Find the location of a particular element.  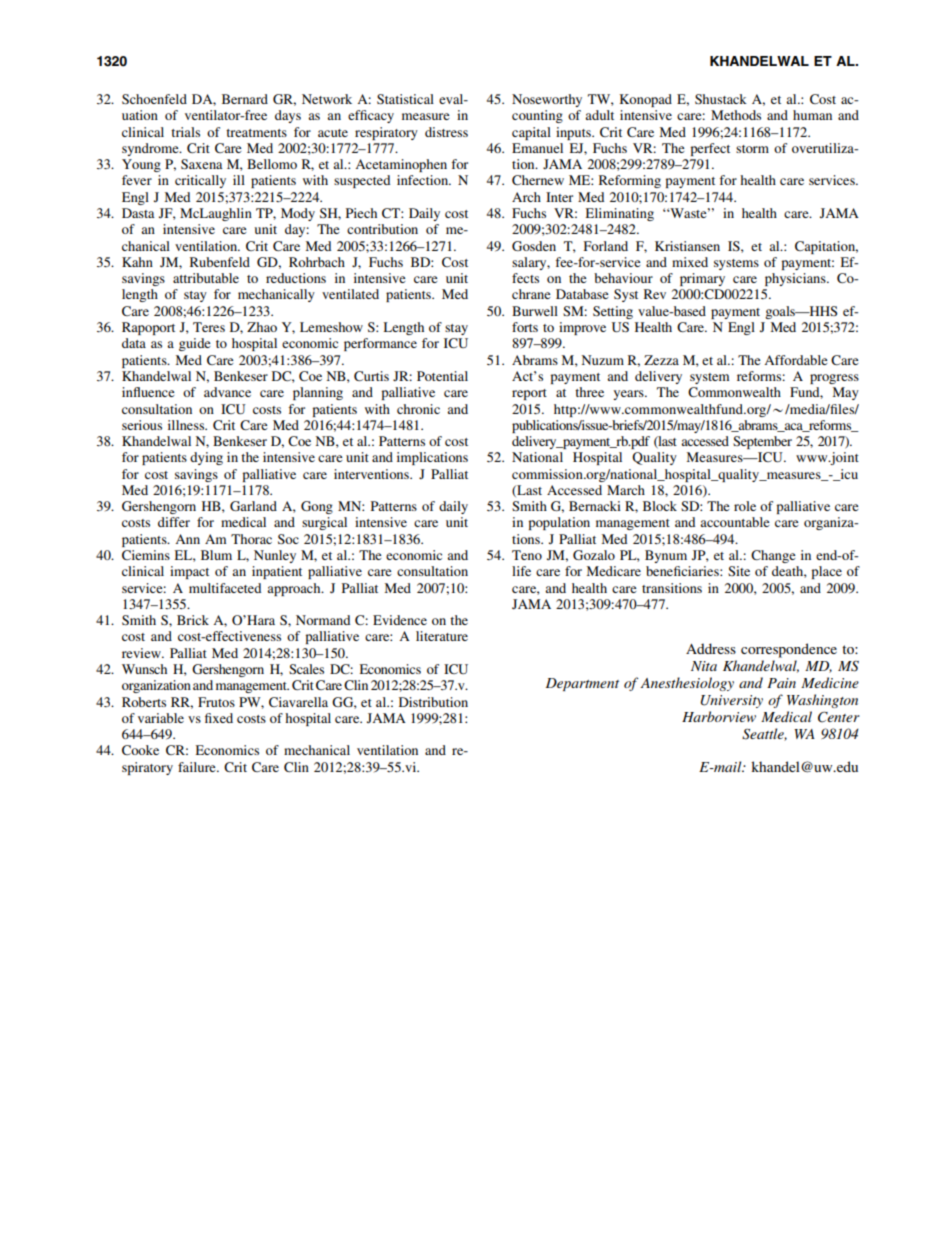

fixed is located at coordinates (219, 718).
